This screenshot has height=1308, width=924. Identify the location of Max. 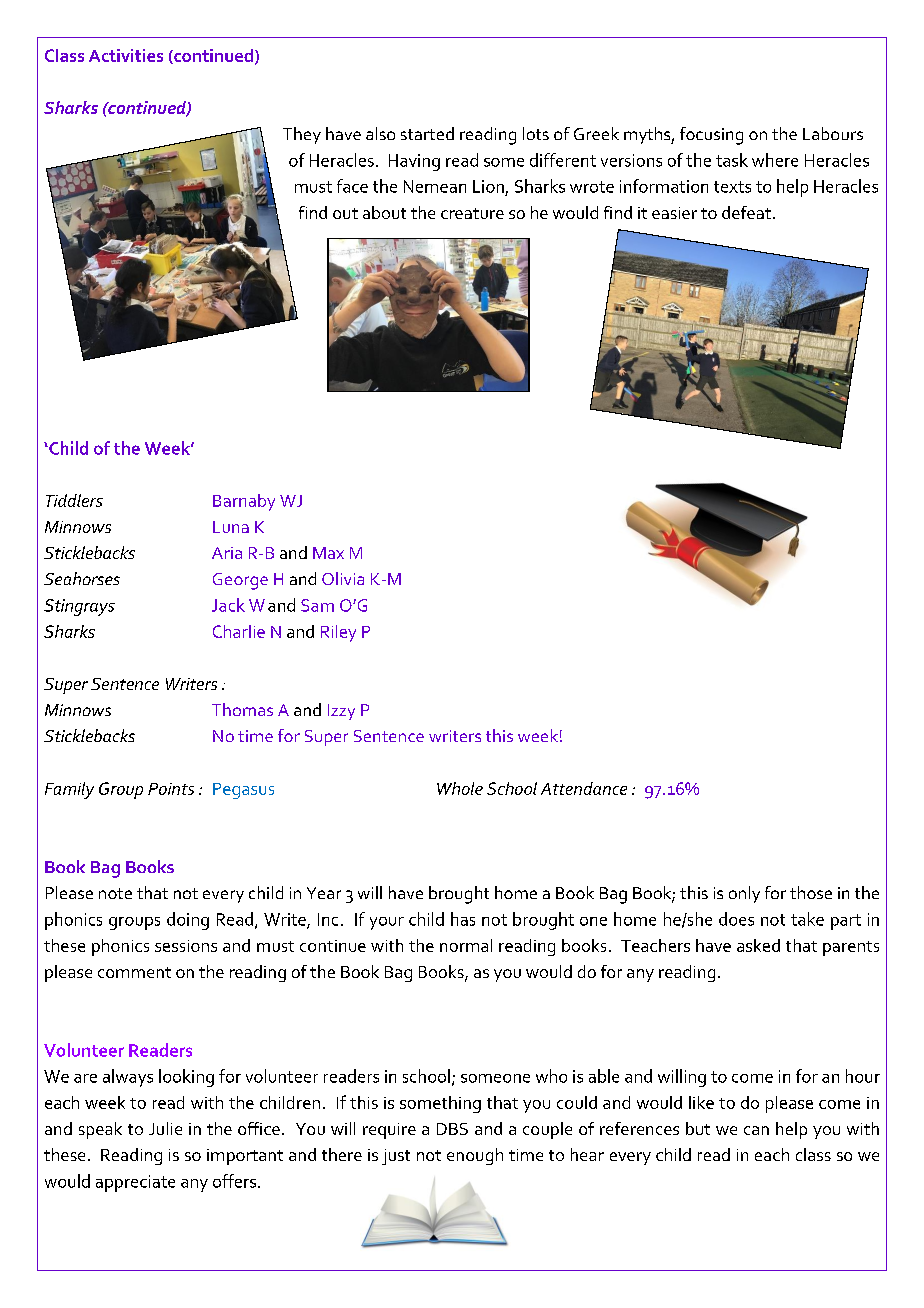
(328, 553).
